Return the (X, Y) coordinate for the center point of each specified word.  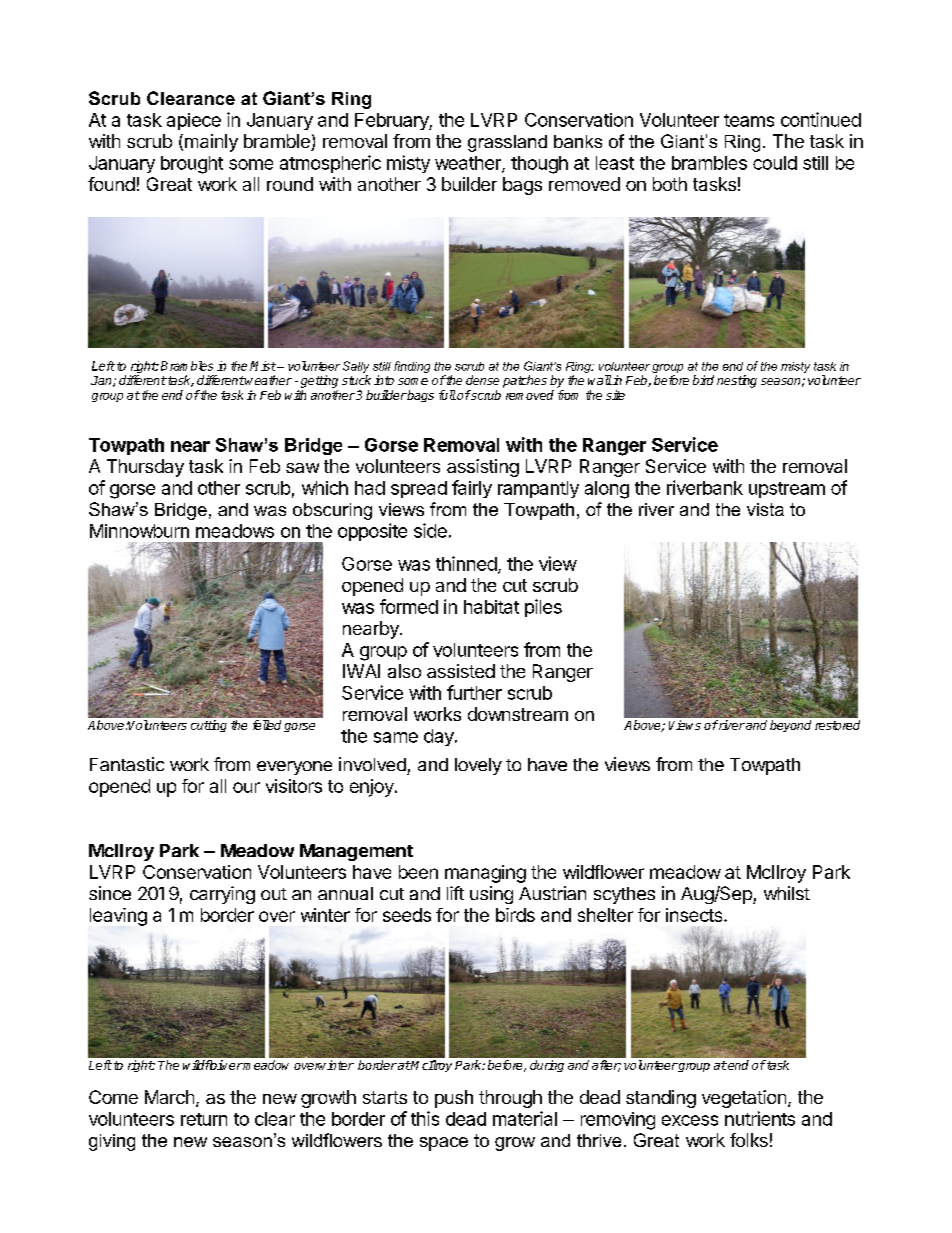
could (775, 163)
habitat (491, 607)
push (454, 1099)
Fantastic (127, 764)
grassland (507, 143)
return (204, 1119)
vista (765, 509)
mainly (210, 143)
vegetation (744, 1099)
